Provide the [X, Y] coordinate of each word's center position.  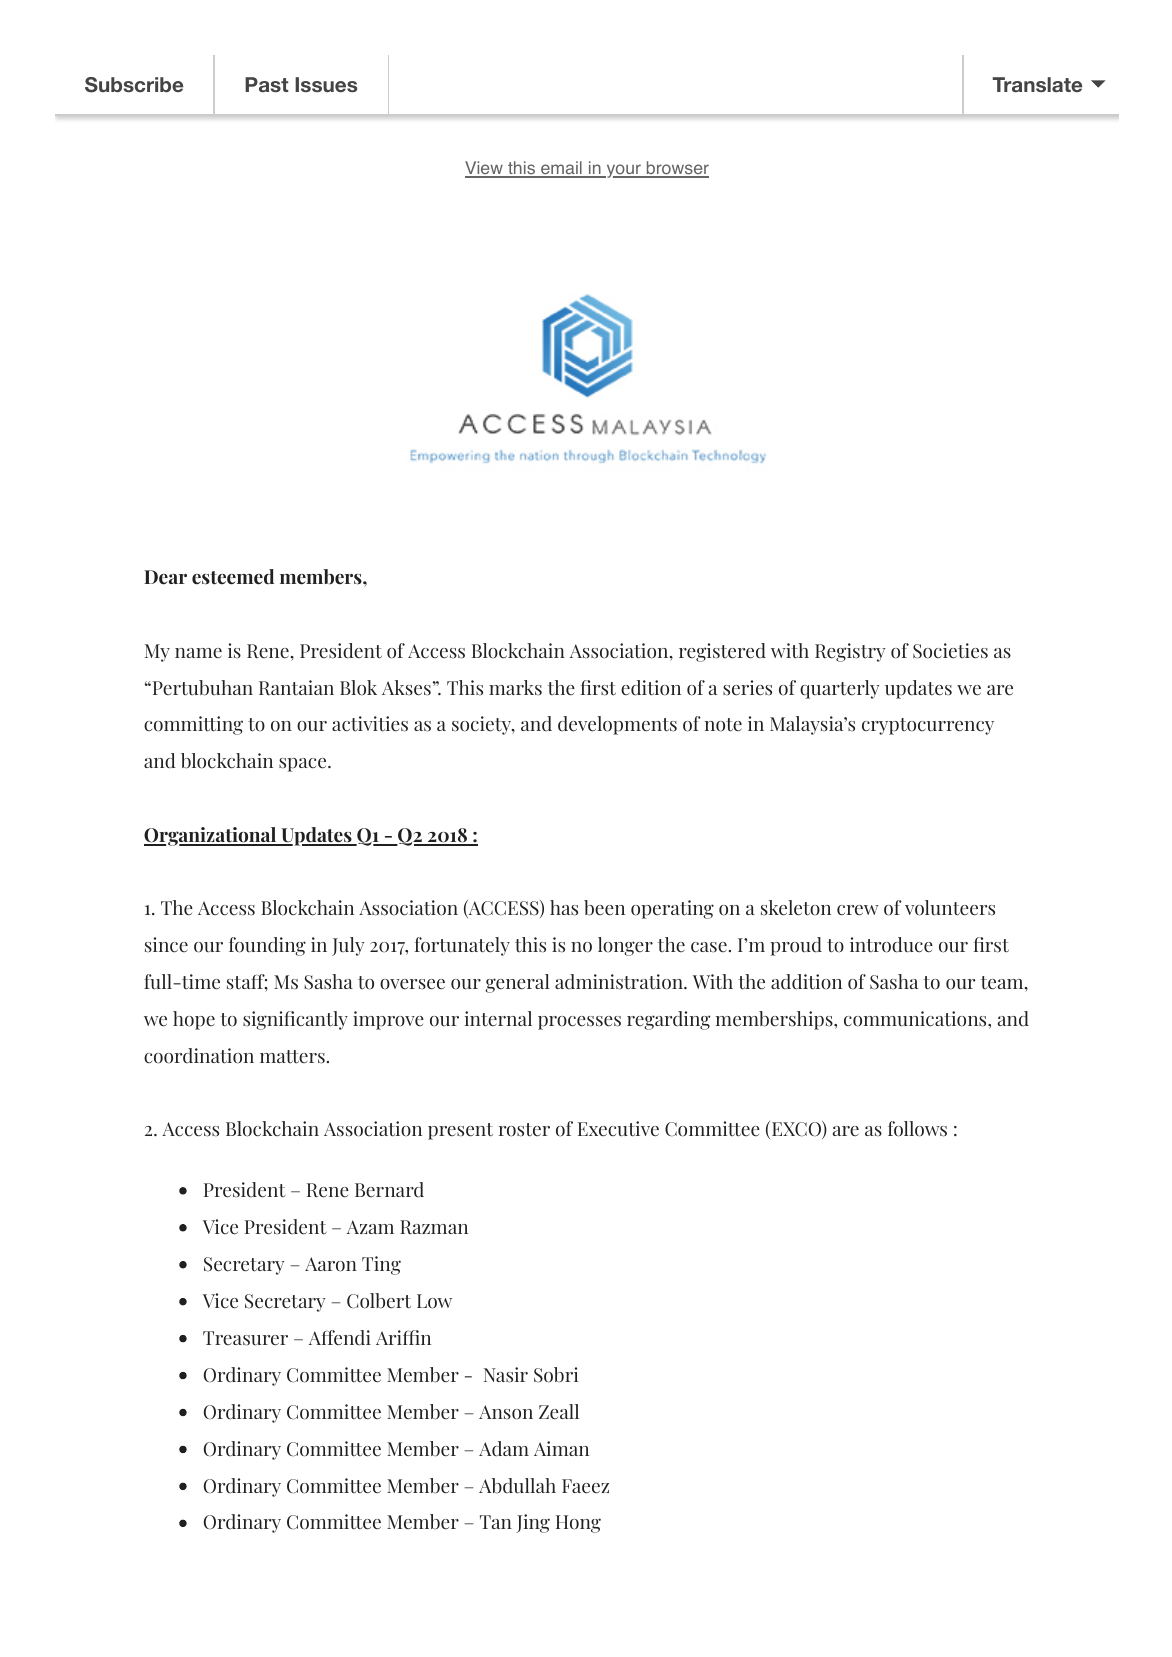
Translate [1037, 84]
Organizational [211, 836]
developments [617, 725]
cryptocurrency [928, 726]
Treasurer [245, 1338]
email [561, 169]
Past [266, 84]
